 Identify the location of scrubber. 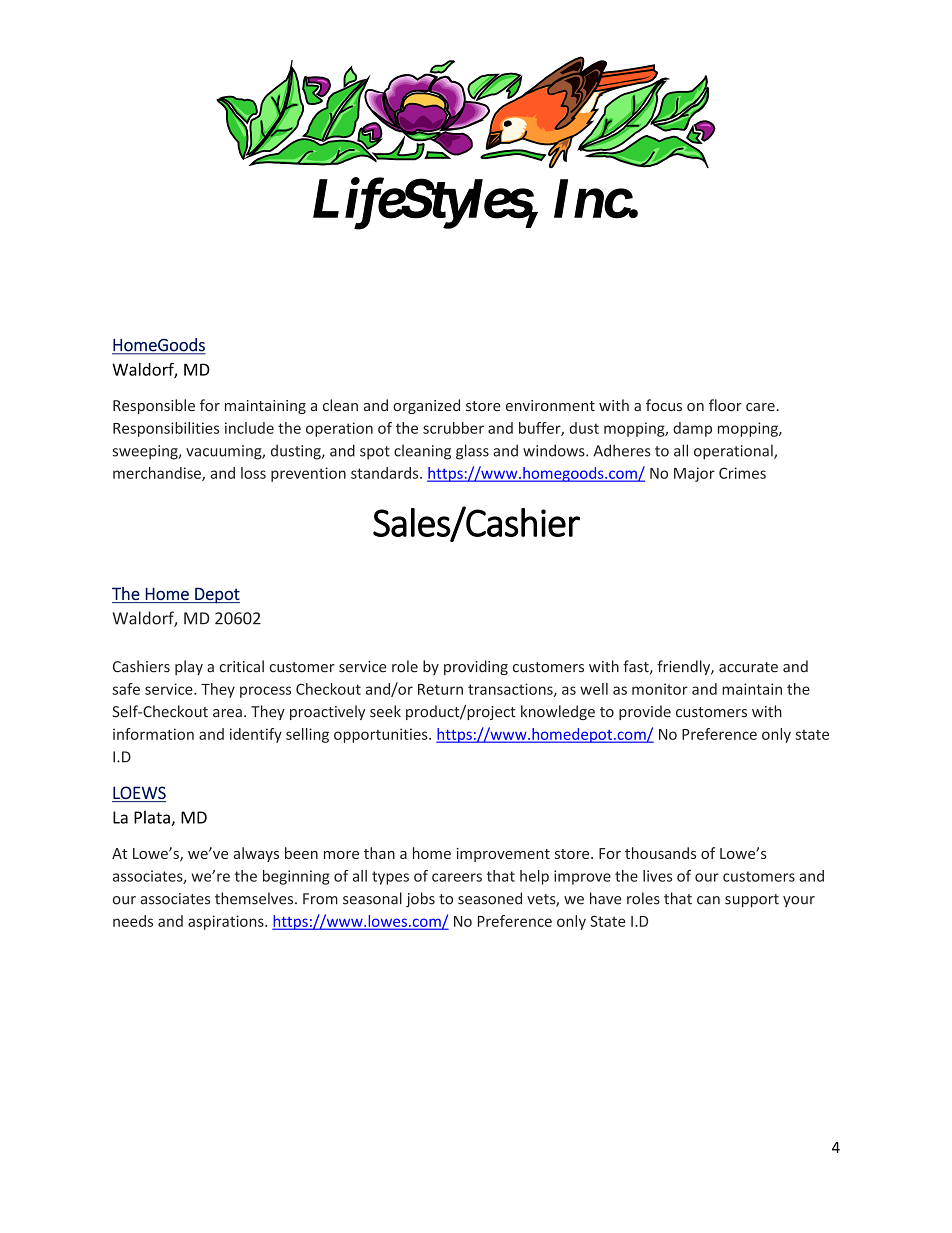
(453, 428).
